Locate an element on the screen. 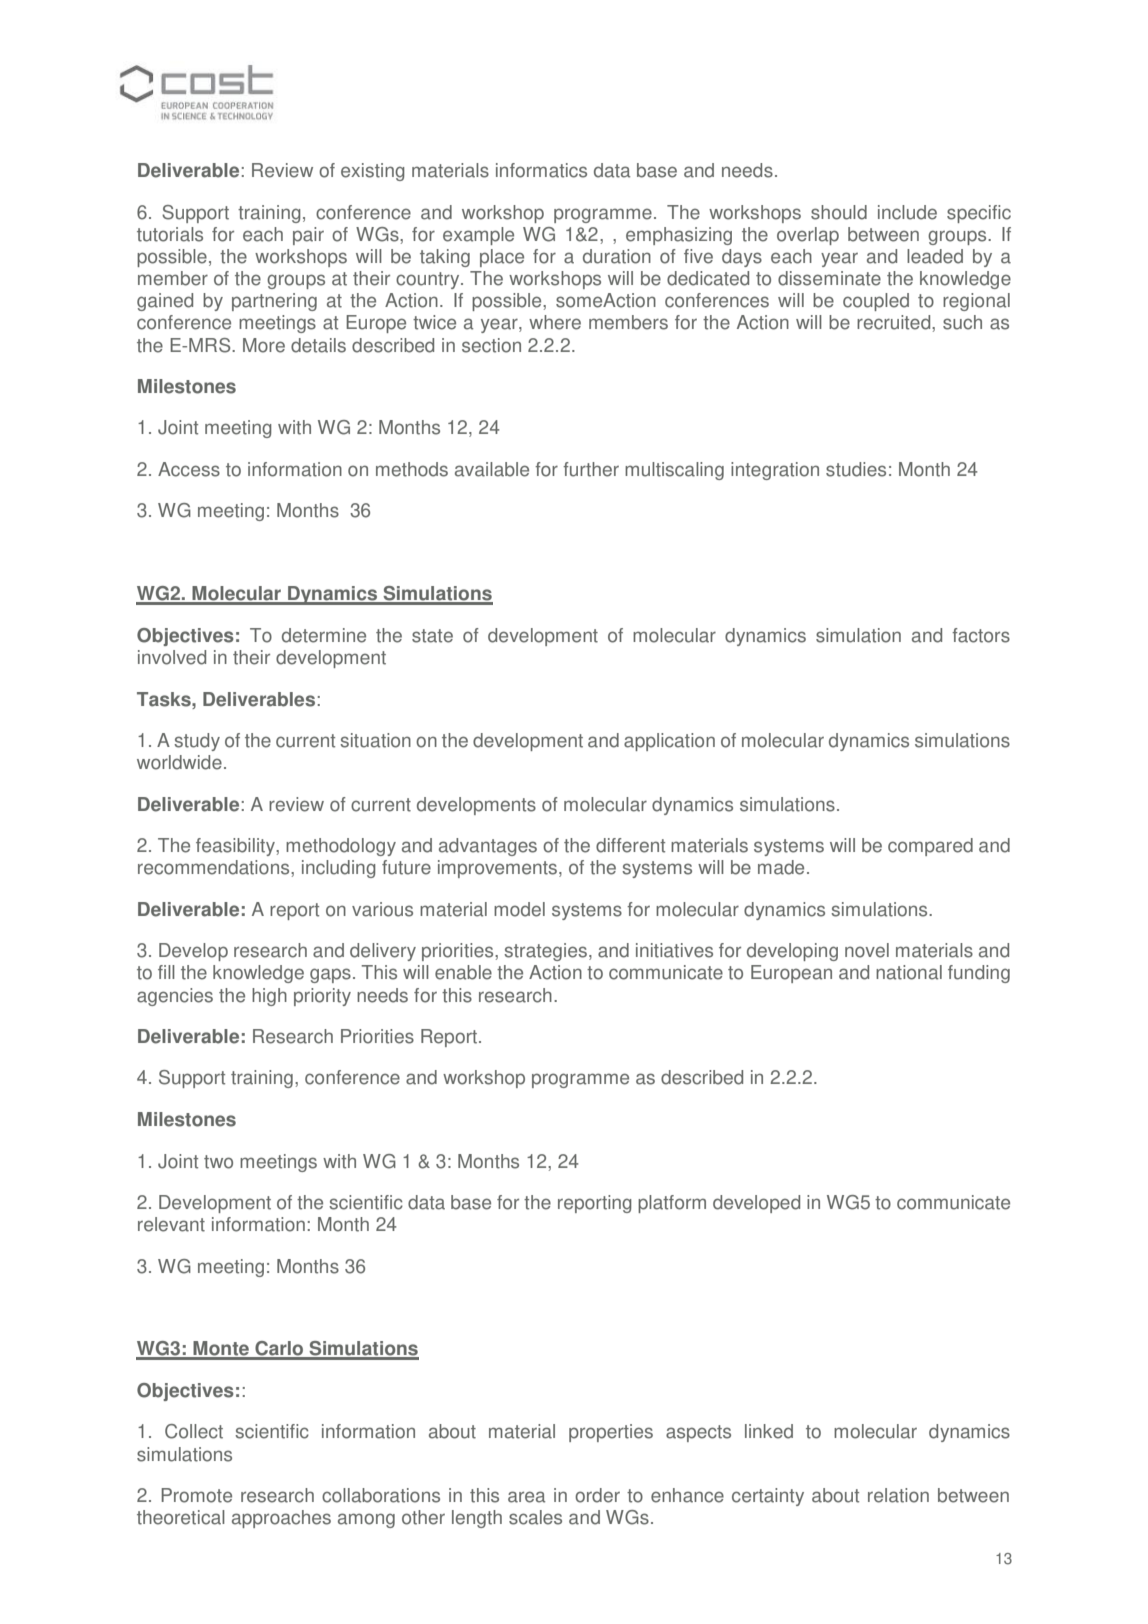 The height and width of the screenshot is (1624, 1148). application is located at coordinates (669, 742).
